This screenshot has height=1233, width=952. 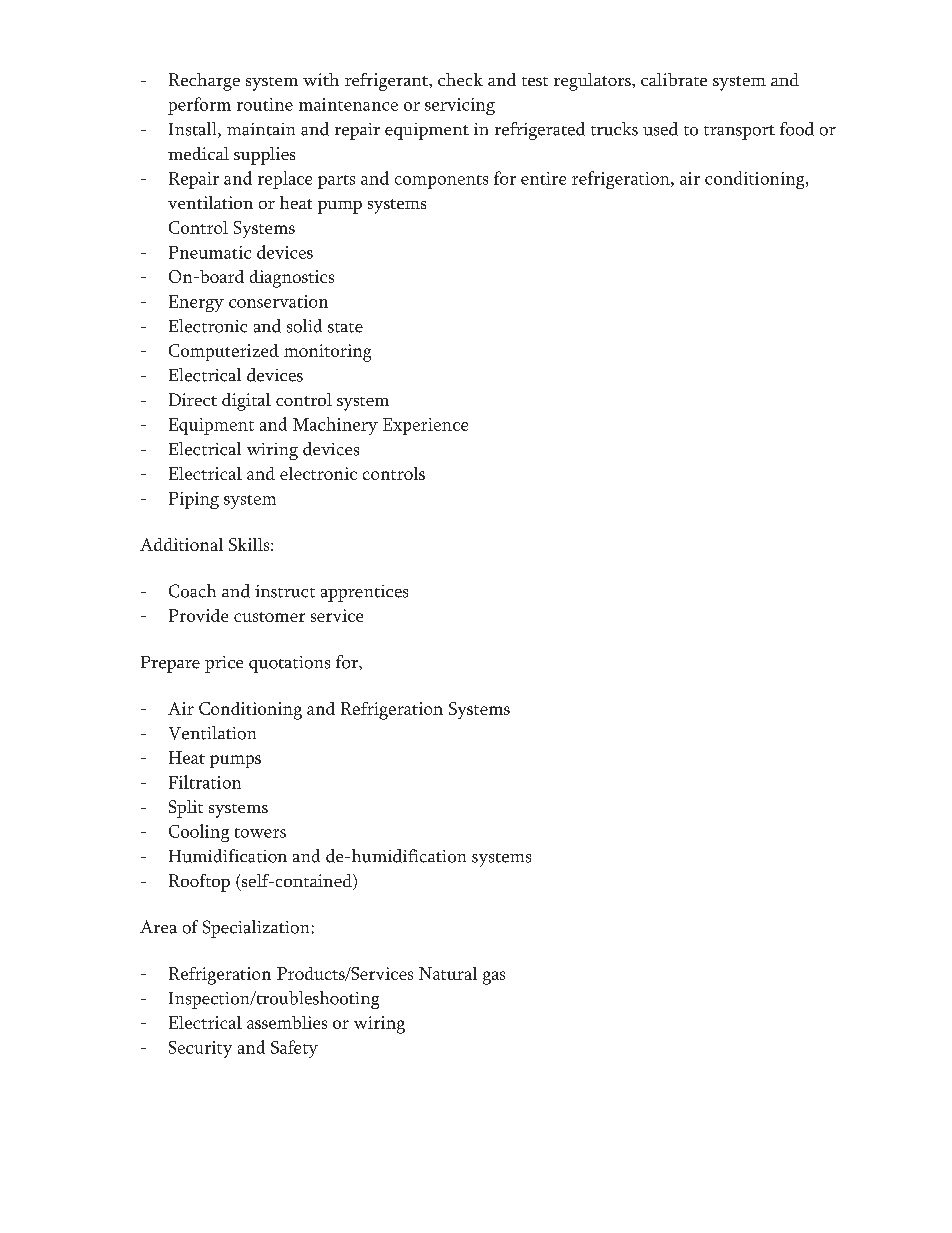 I want to click on transport, so click(x=739, y=132).
